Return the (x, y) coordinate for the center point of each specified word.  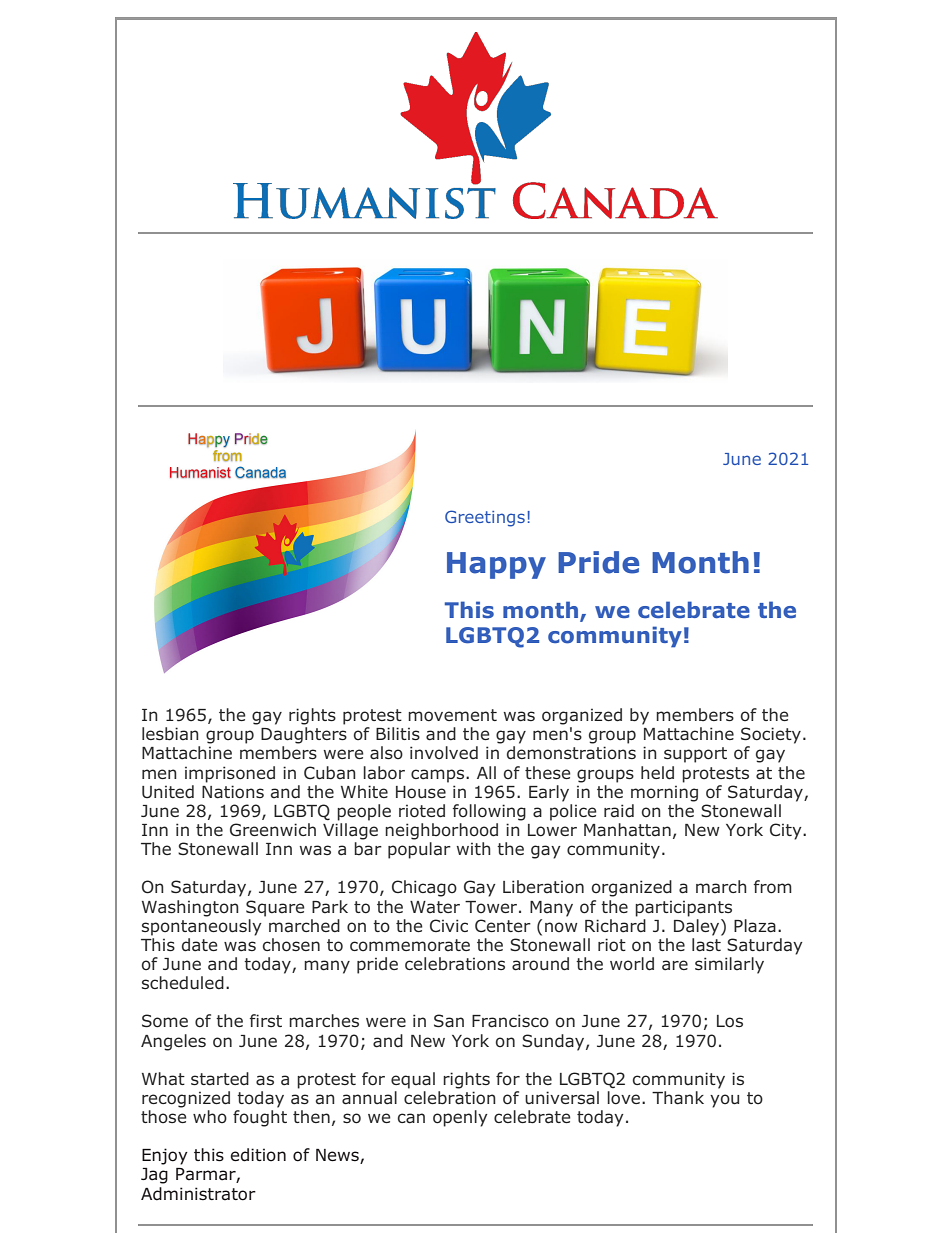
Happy (496, 565)
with (473, 848)
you (724, 1101)
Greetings (485, 518)
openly (460, 1118)
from (773, 887)
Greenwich (273, 830)
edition (258, 1155)
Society (772, 735)
